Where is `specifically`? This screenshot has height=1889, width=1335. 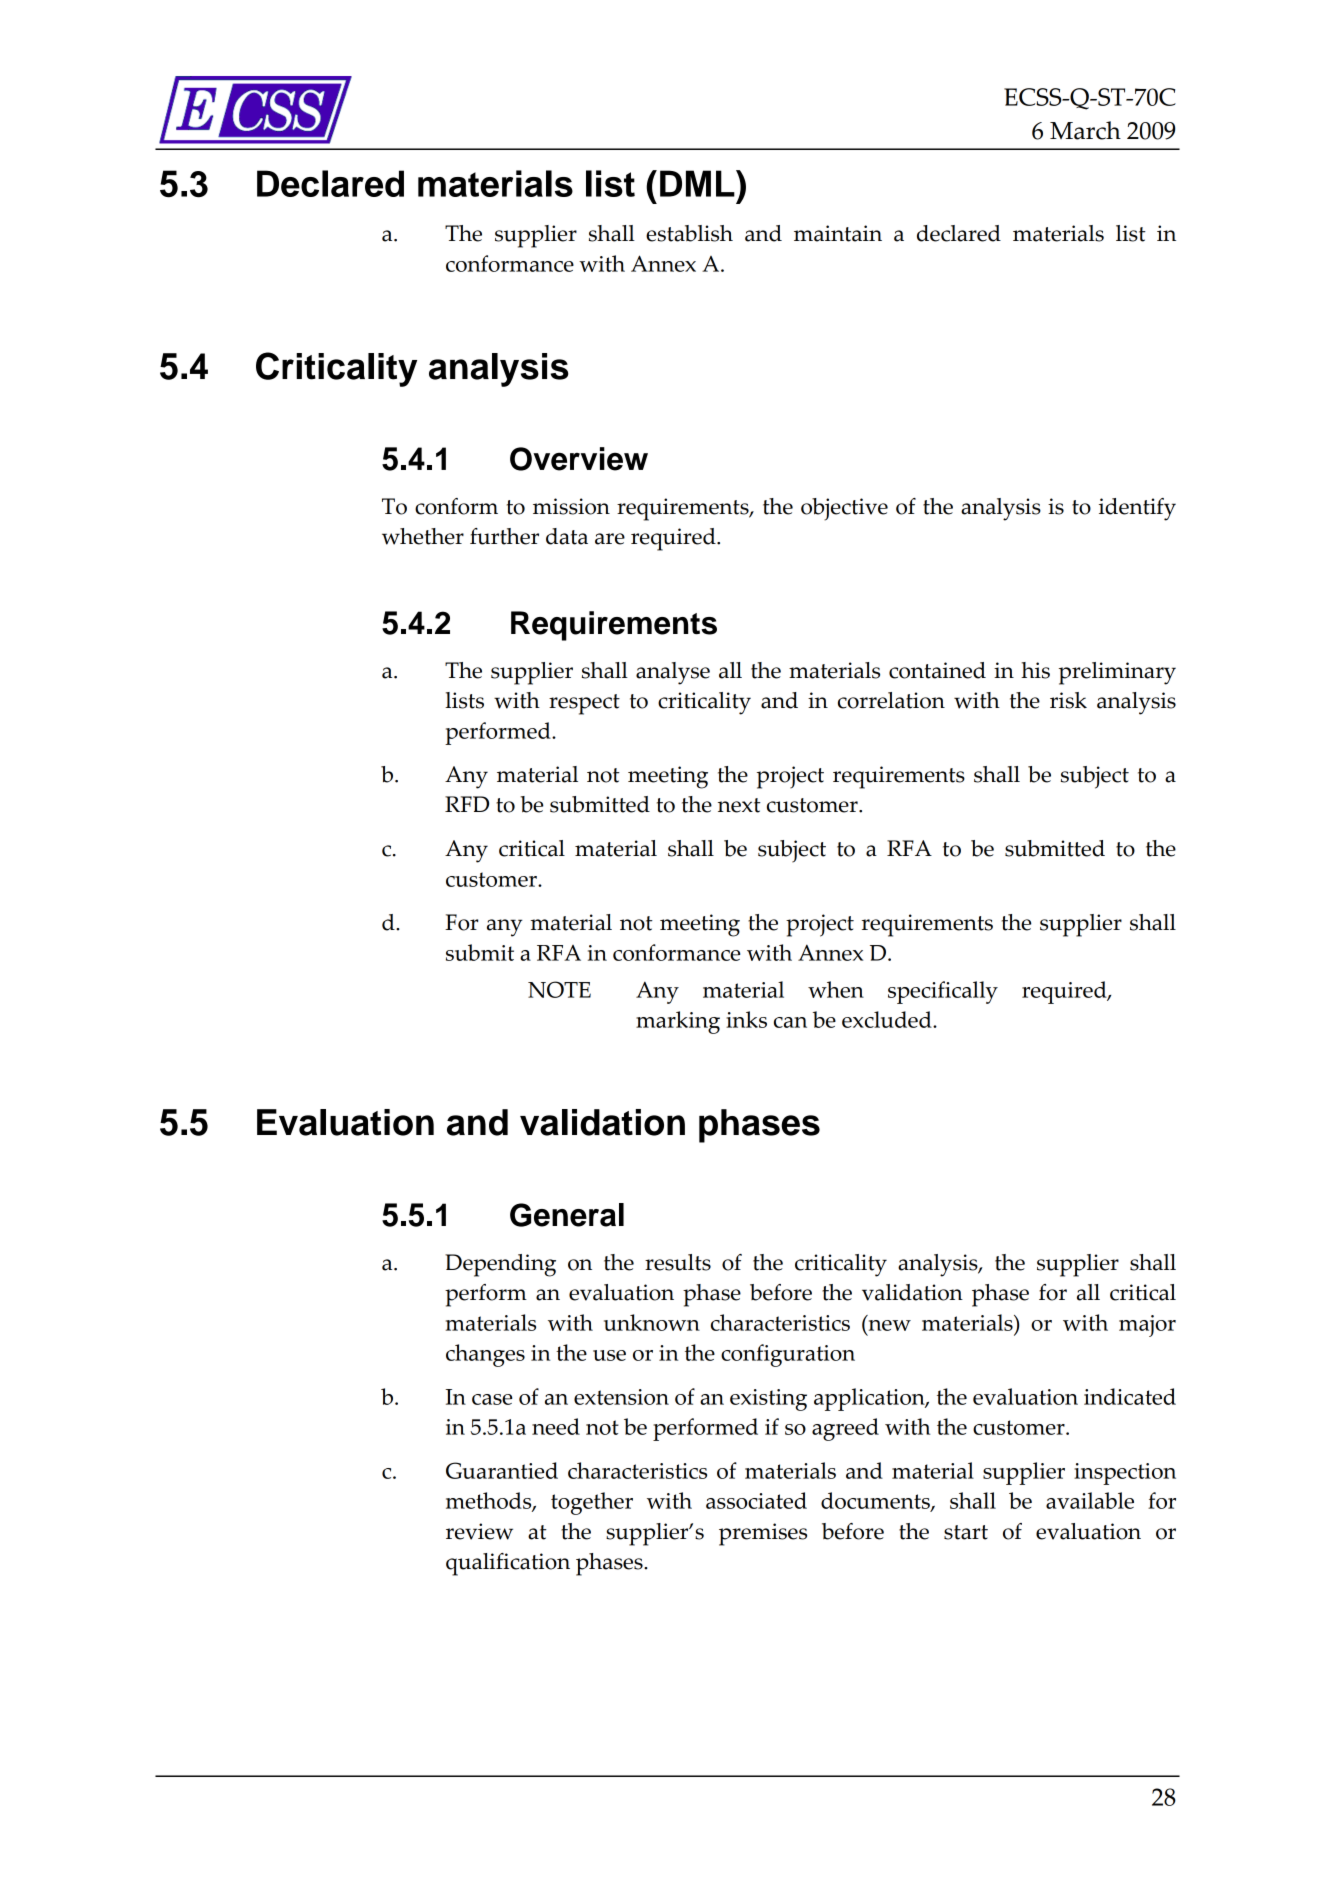
specifically is located at coordinates (943, 992).
